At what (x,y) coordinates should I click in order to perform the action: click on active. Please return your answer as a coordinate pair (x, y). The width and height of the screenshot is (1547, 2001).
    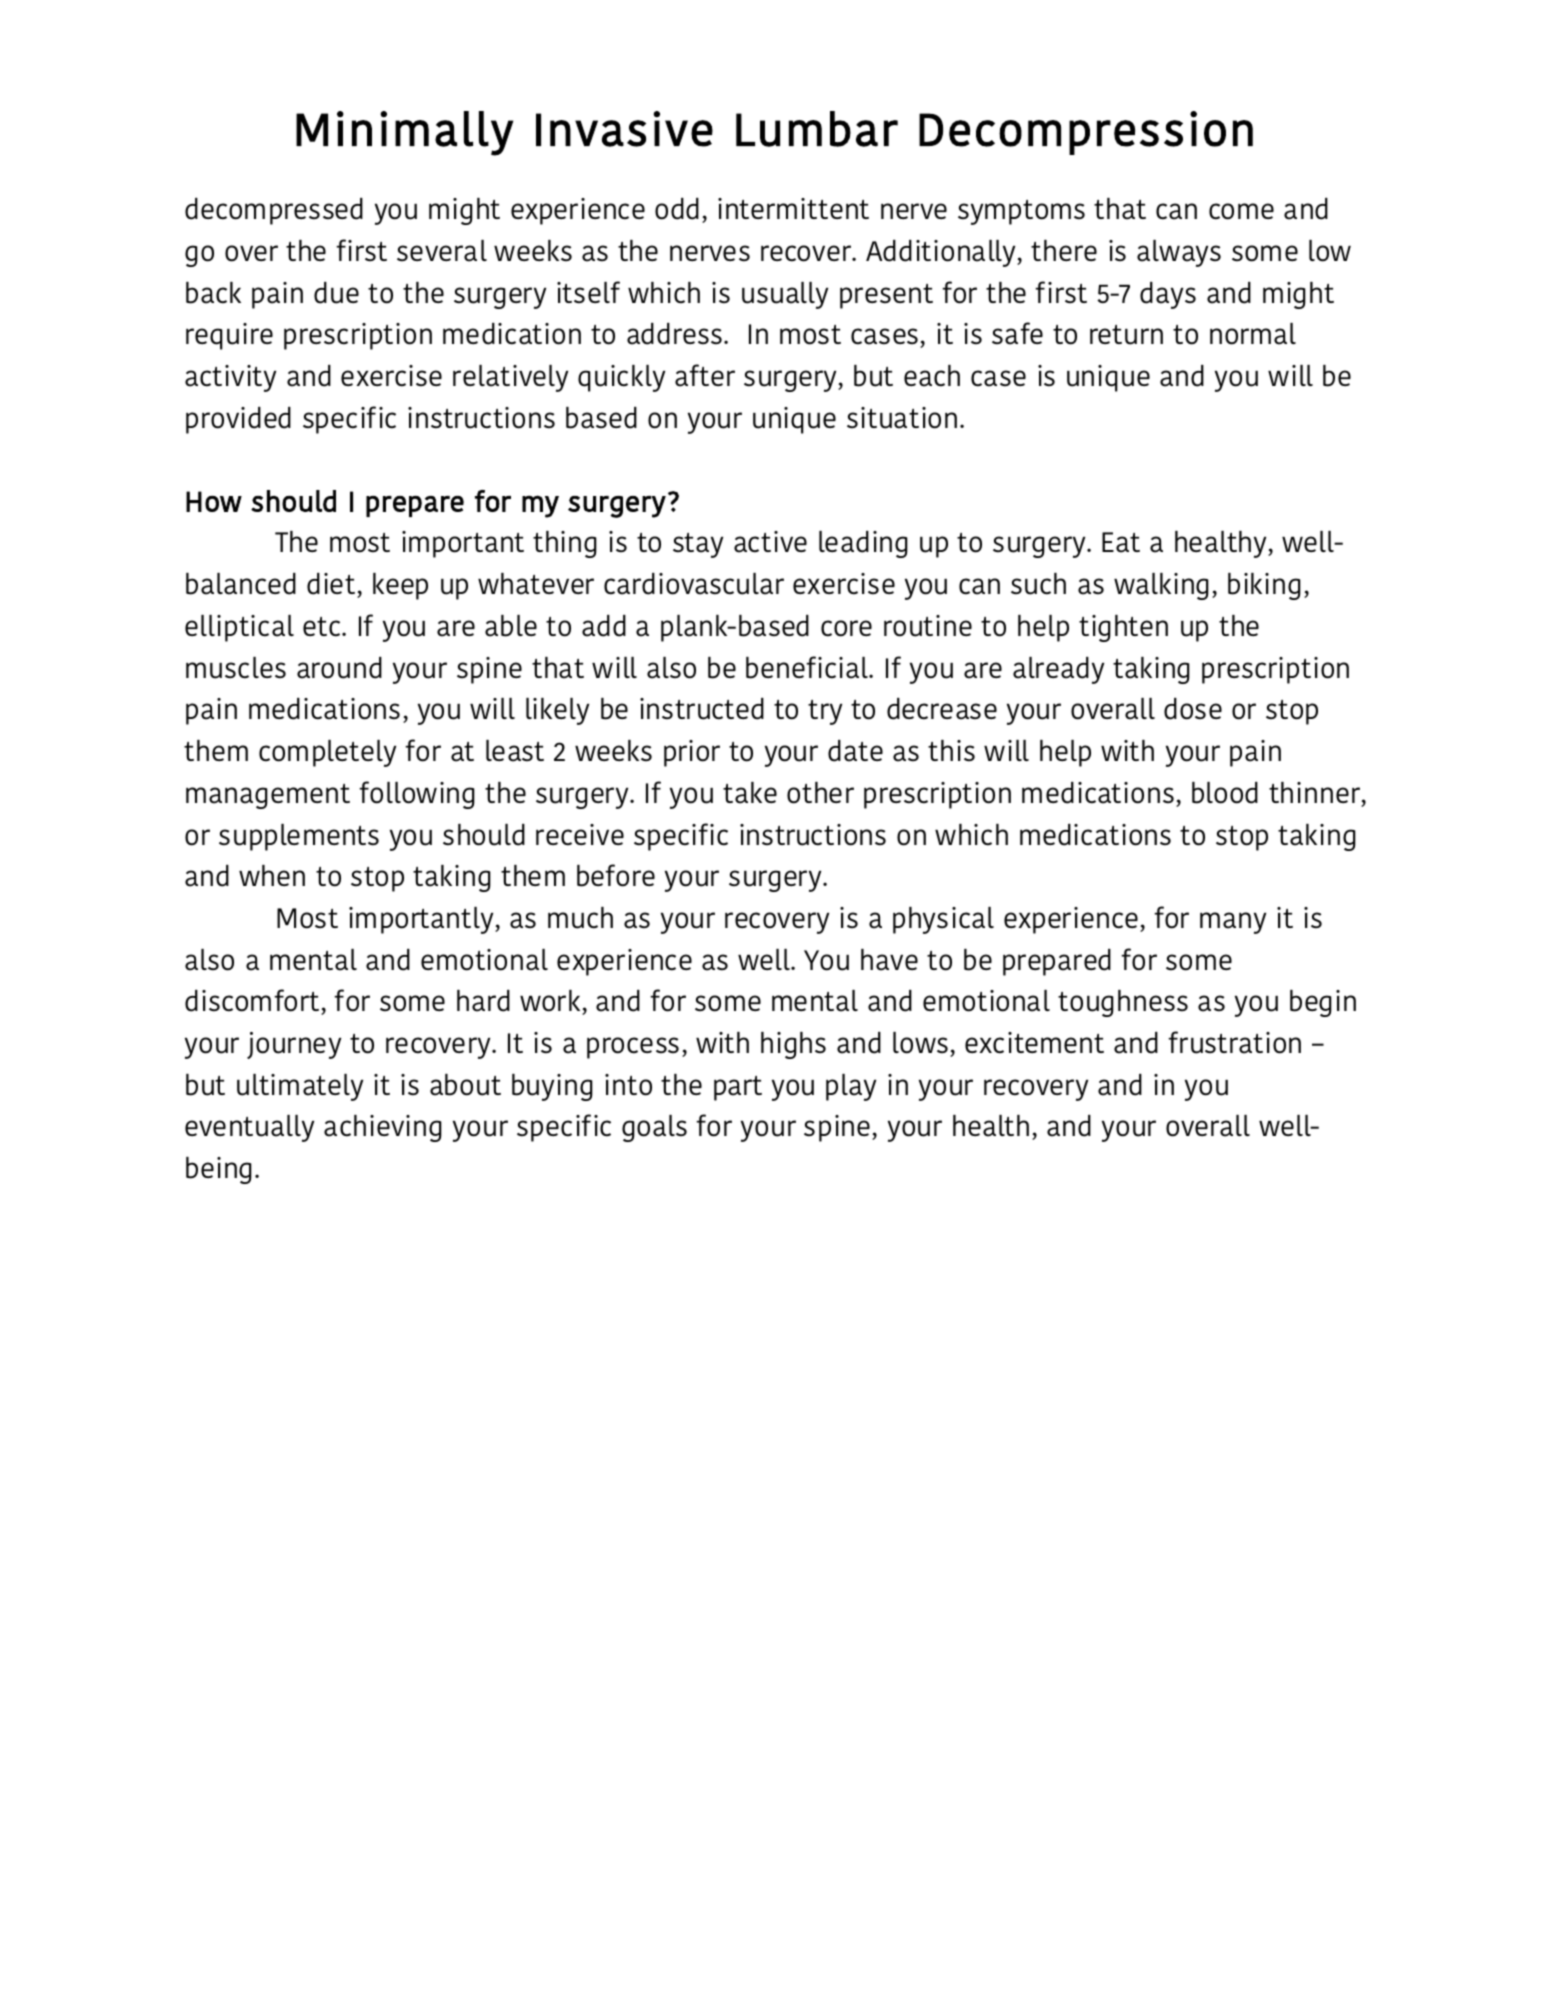
    Looking at the image, I should click on (770, 542).
